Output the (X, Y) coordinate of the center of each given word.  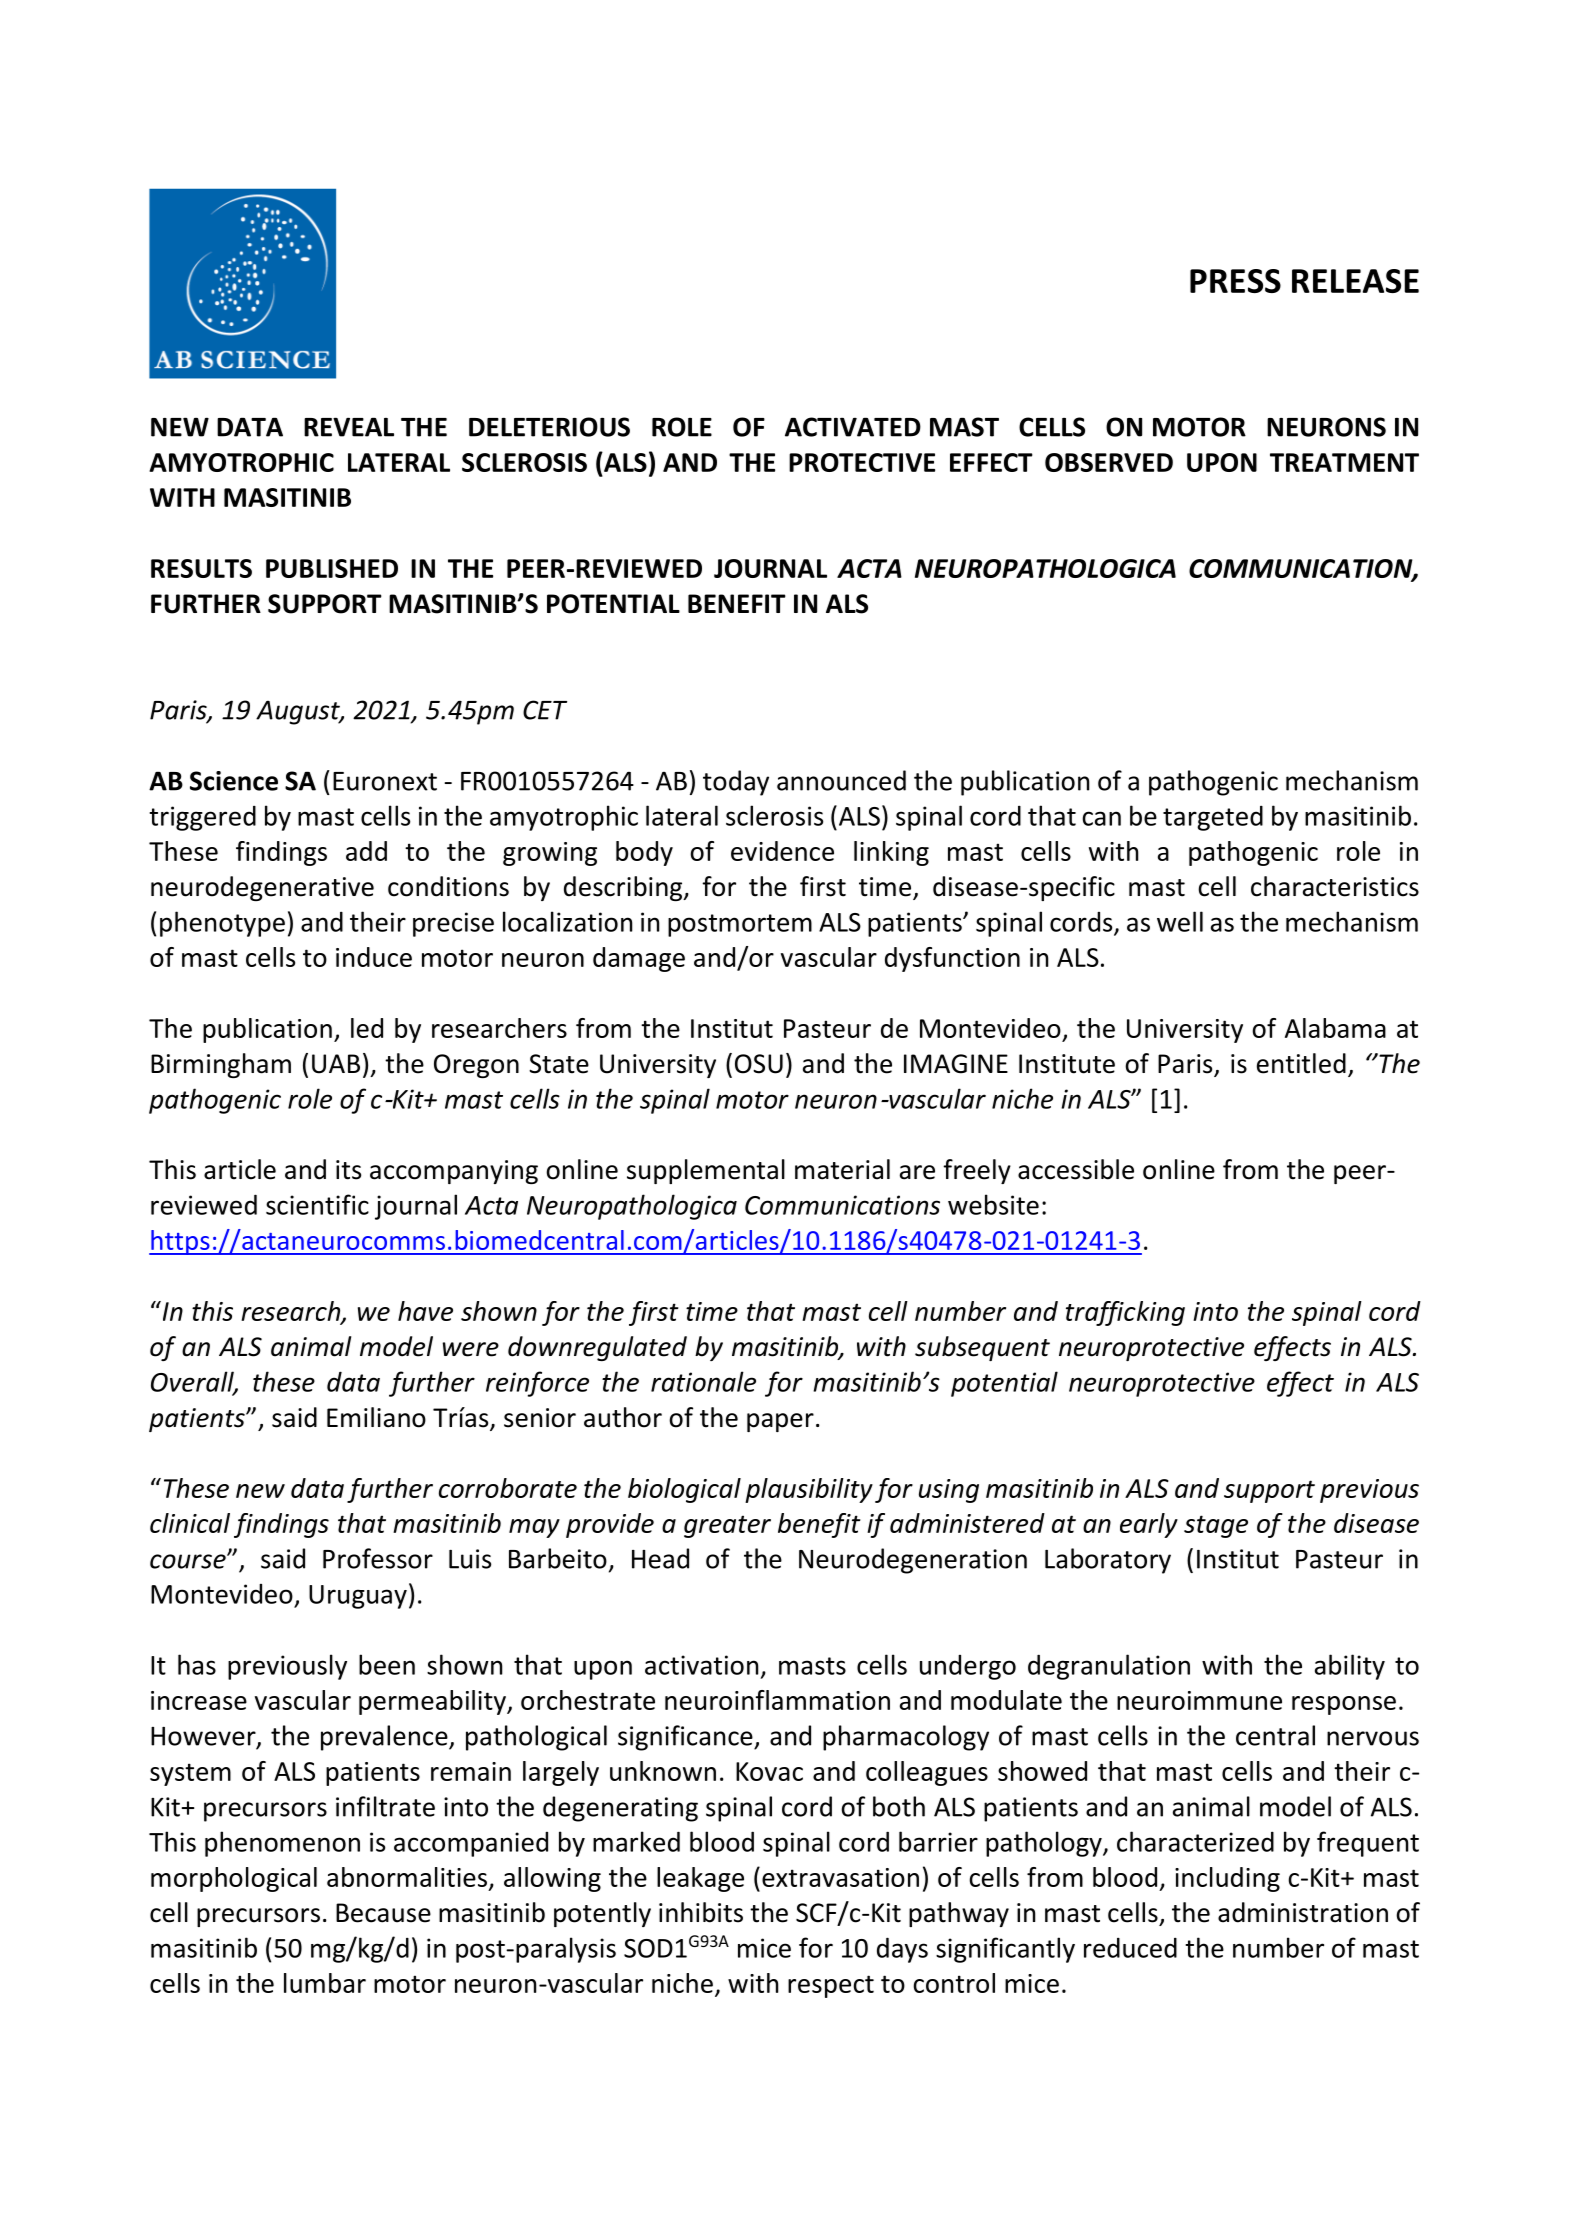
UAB (336, 1064)
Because (383, 1913)
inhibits (701, 1912)
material (842, 1169)
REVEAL (349, 427)
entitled (1301, 1063)
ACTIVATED (853, 427)
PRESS (1235, 281)
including (1227, 1879)
